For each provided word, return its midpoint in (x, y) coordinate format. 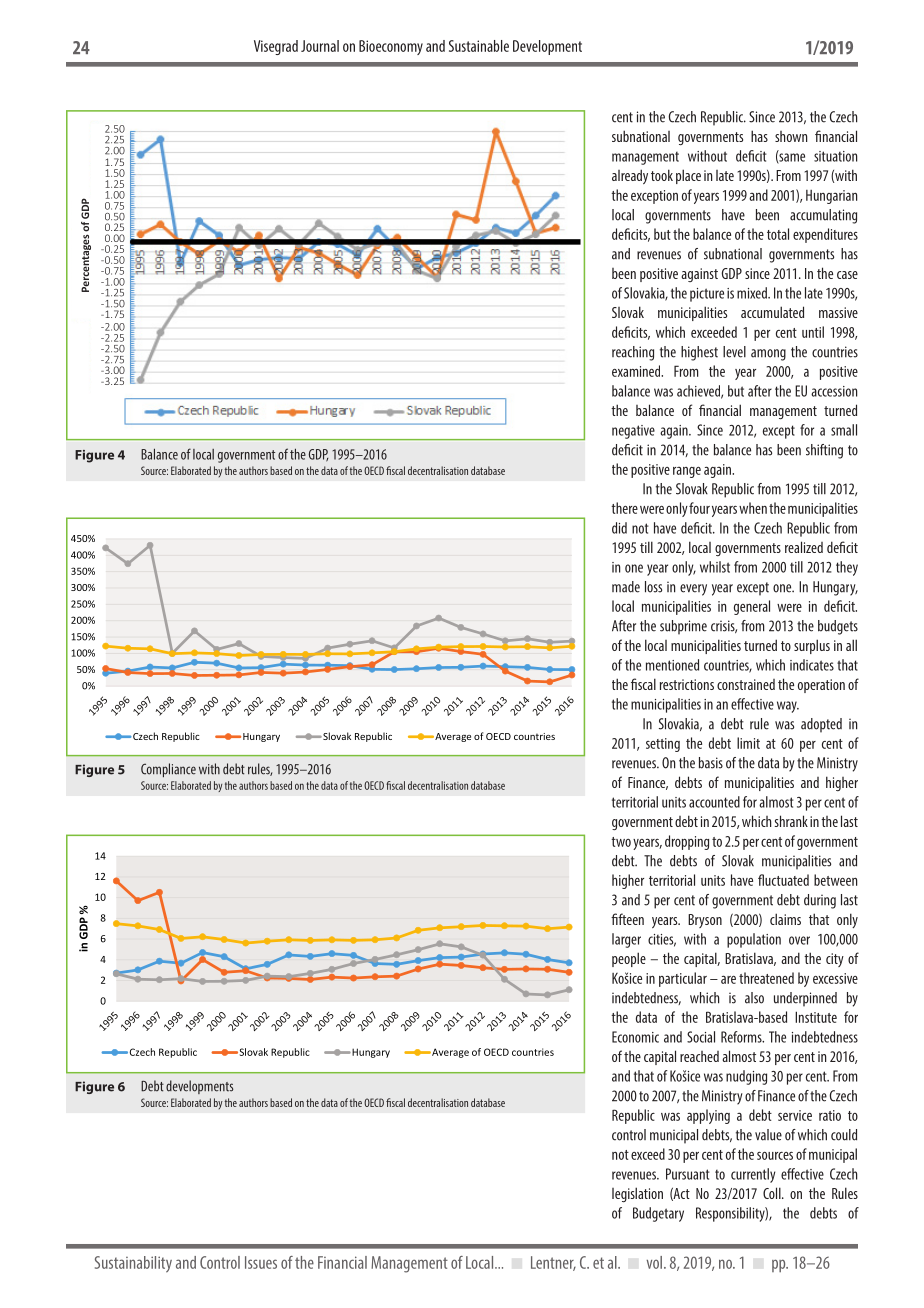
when (753, 508)
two (621, 842)
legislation (637, 1194)
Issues (261, 1262)
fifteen (627, 919)
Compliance (168, 770)
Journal (320, 46)
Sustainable (479, 46)
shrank (791, 821)
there (624, 508)
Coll (773, 1193)
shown (791, 136)
